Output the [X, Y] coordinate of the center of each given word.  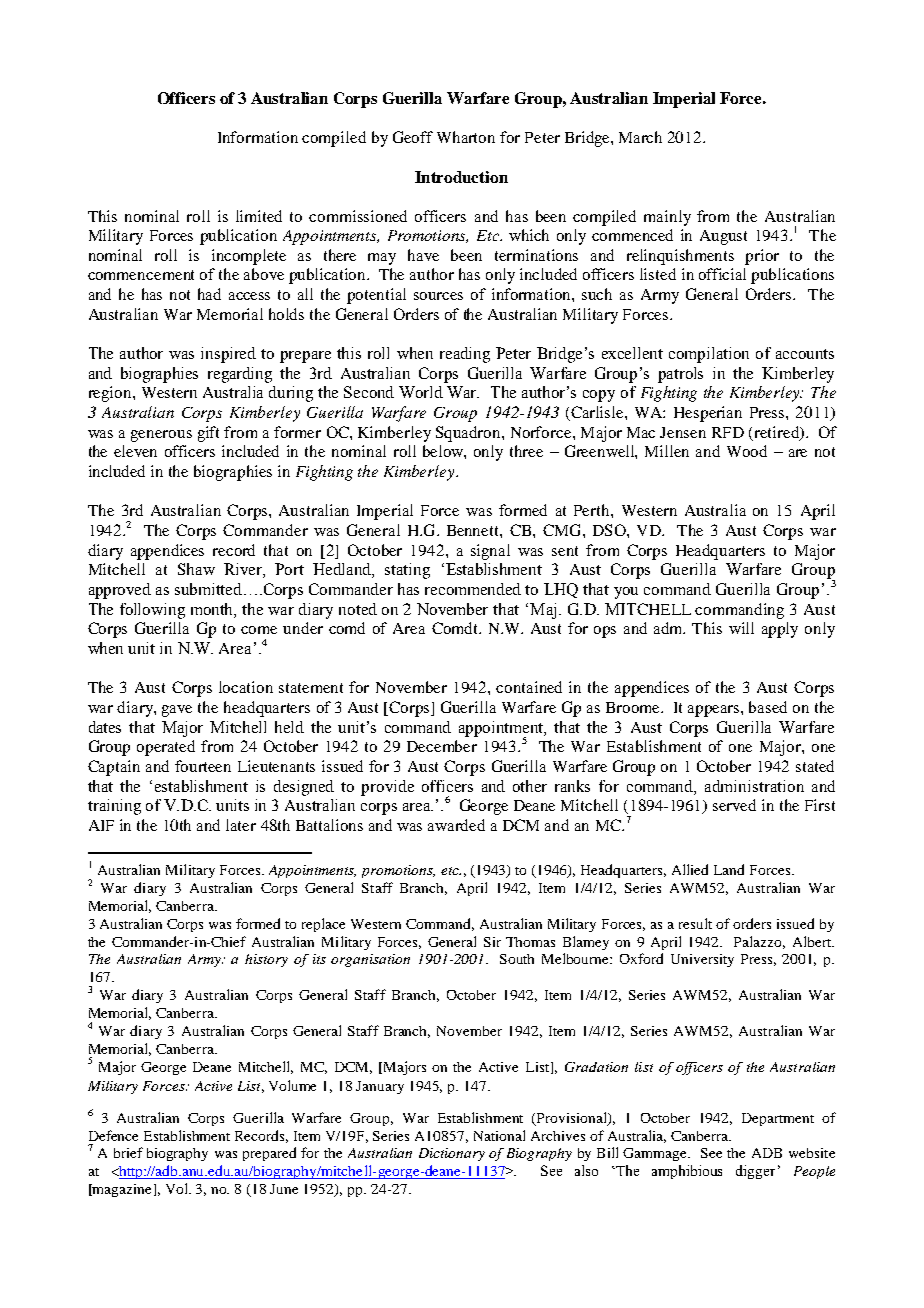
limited [259, 216]
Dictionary [452, 1154]
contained [529, 687]
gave [177, 711]
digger [755, 1172]
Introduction [461, 177]
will [741, 628]
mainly [667, 218]
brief [128, 1152]
